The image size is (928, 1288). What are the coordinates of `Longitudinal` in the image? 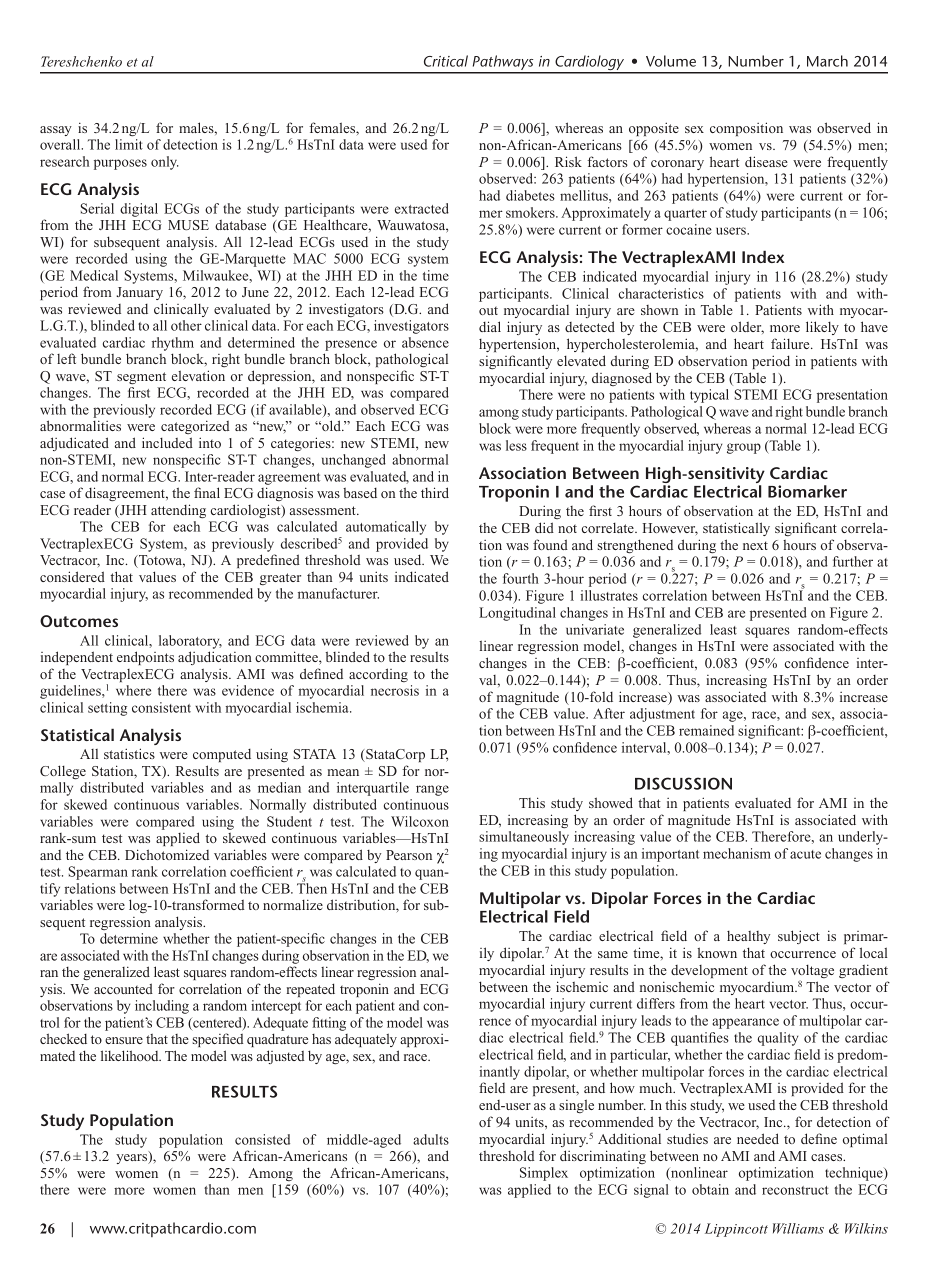 It's located at (517, 614).
